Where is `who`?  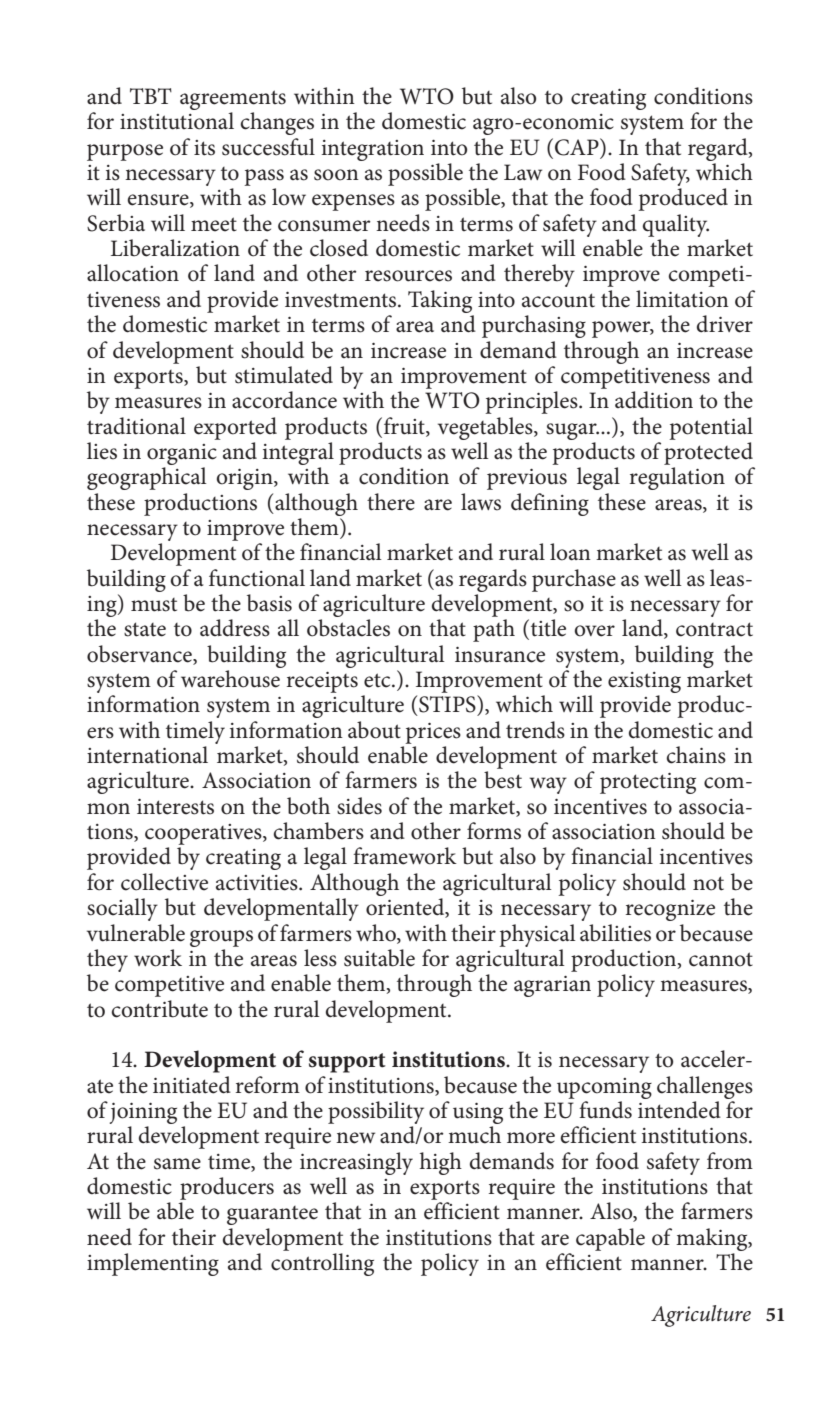
who is located at coordinates (377, 933).
